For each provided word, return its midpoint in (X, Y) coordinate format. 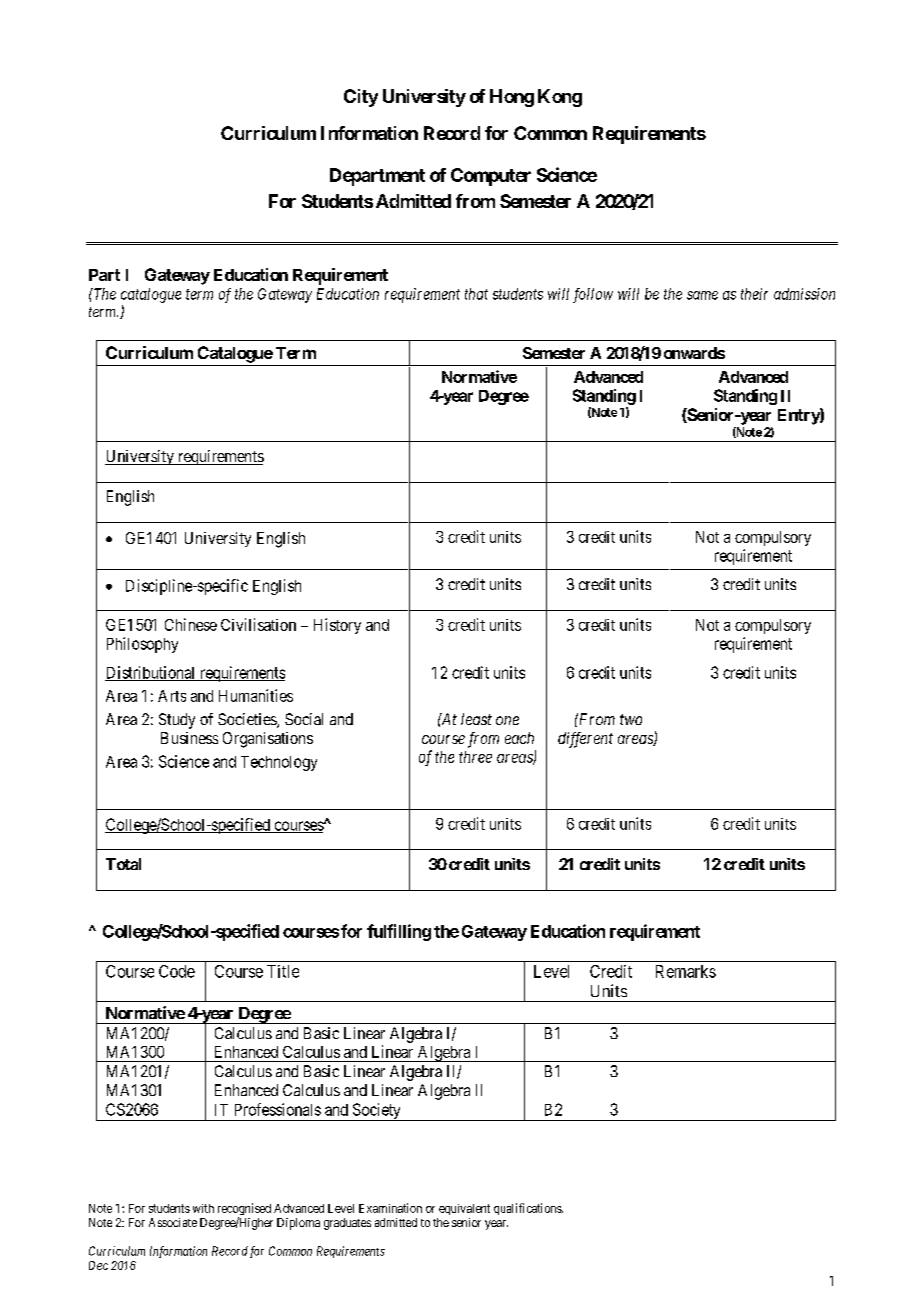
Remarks (686, 971)
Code (177, 971)
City (361, 98)
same (702, 295)
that (476, 294)
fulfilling (399, 932)
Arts (172, 696)
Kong (560, 98)
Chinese (191, 624)
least (476, 719)
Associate (173, 1222)
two (631, 719)
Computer (491, 177)
